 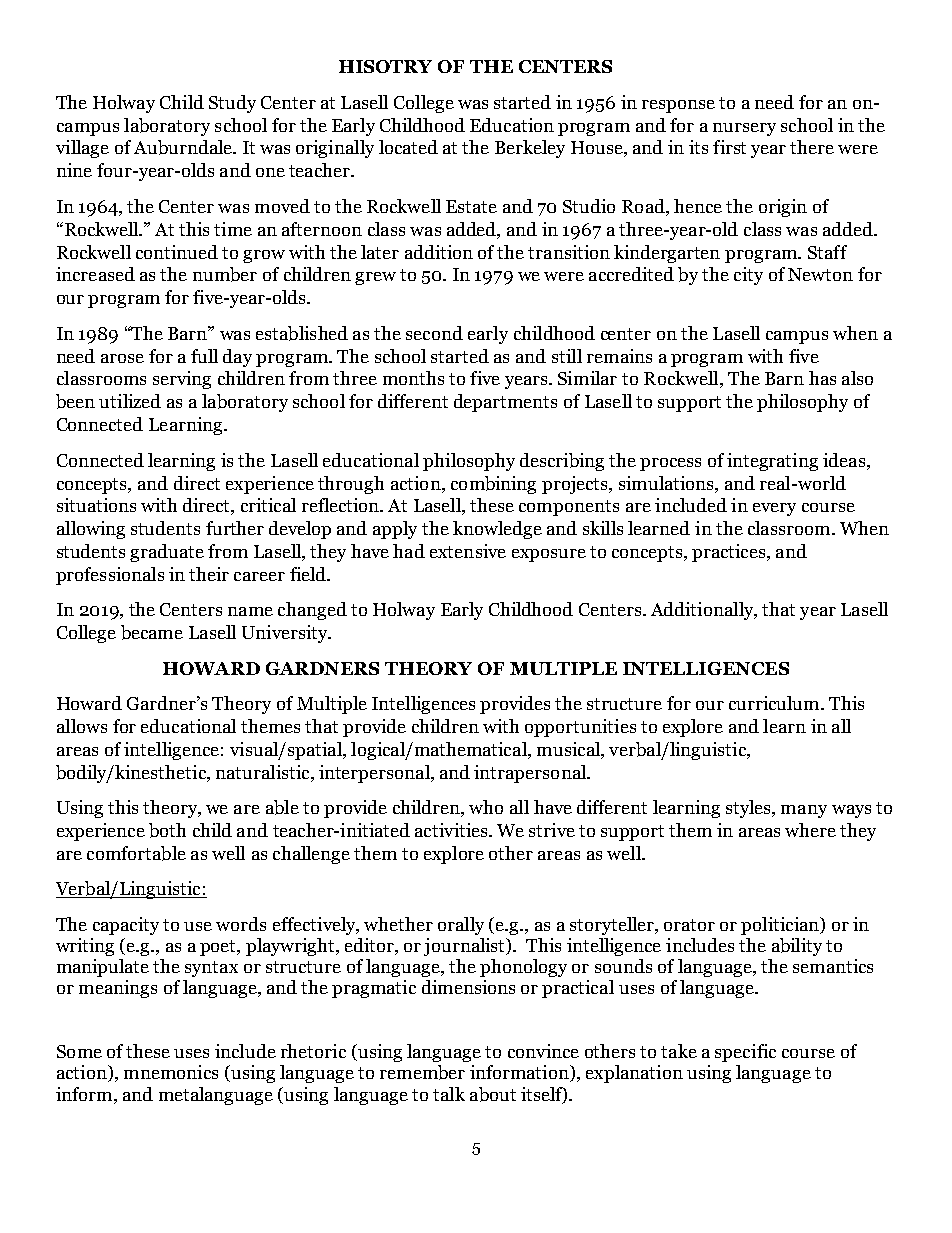 I want to click on months, so click(x=413, y=378).
